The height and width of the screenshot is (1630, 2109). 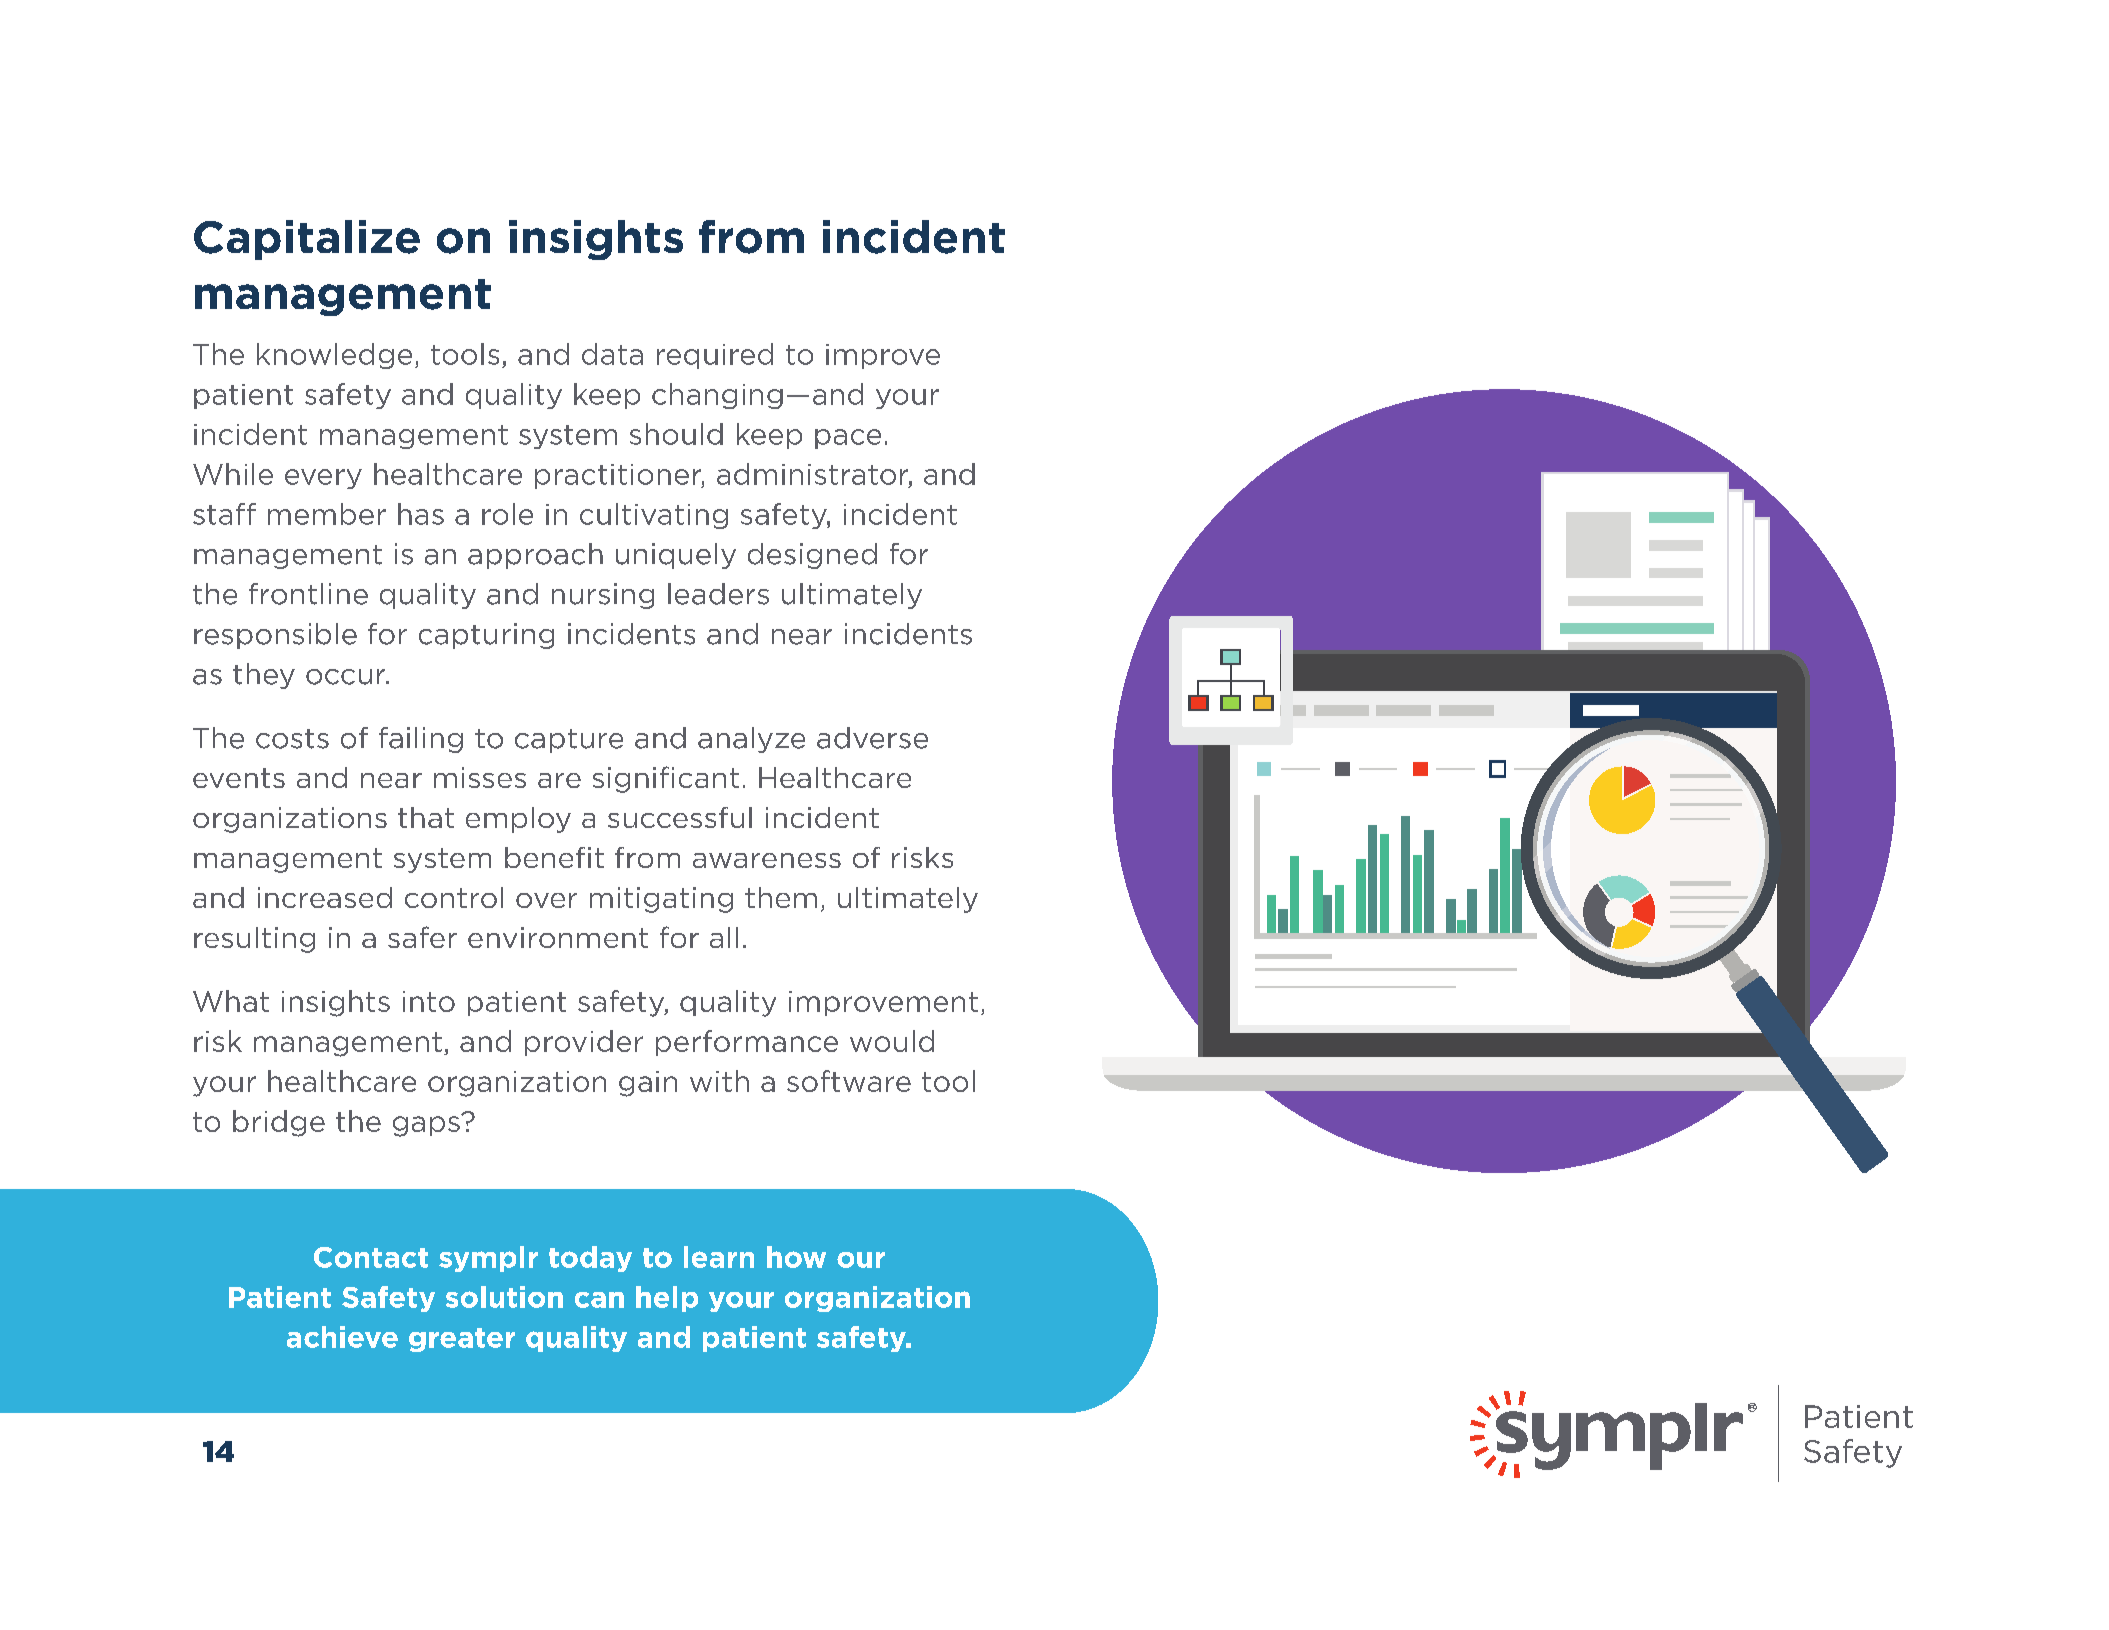 I want to click on Capitalize, so click(x=307, y=240).
